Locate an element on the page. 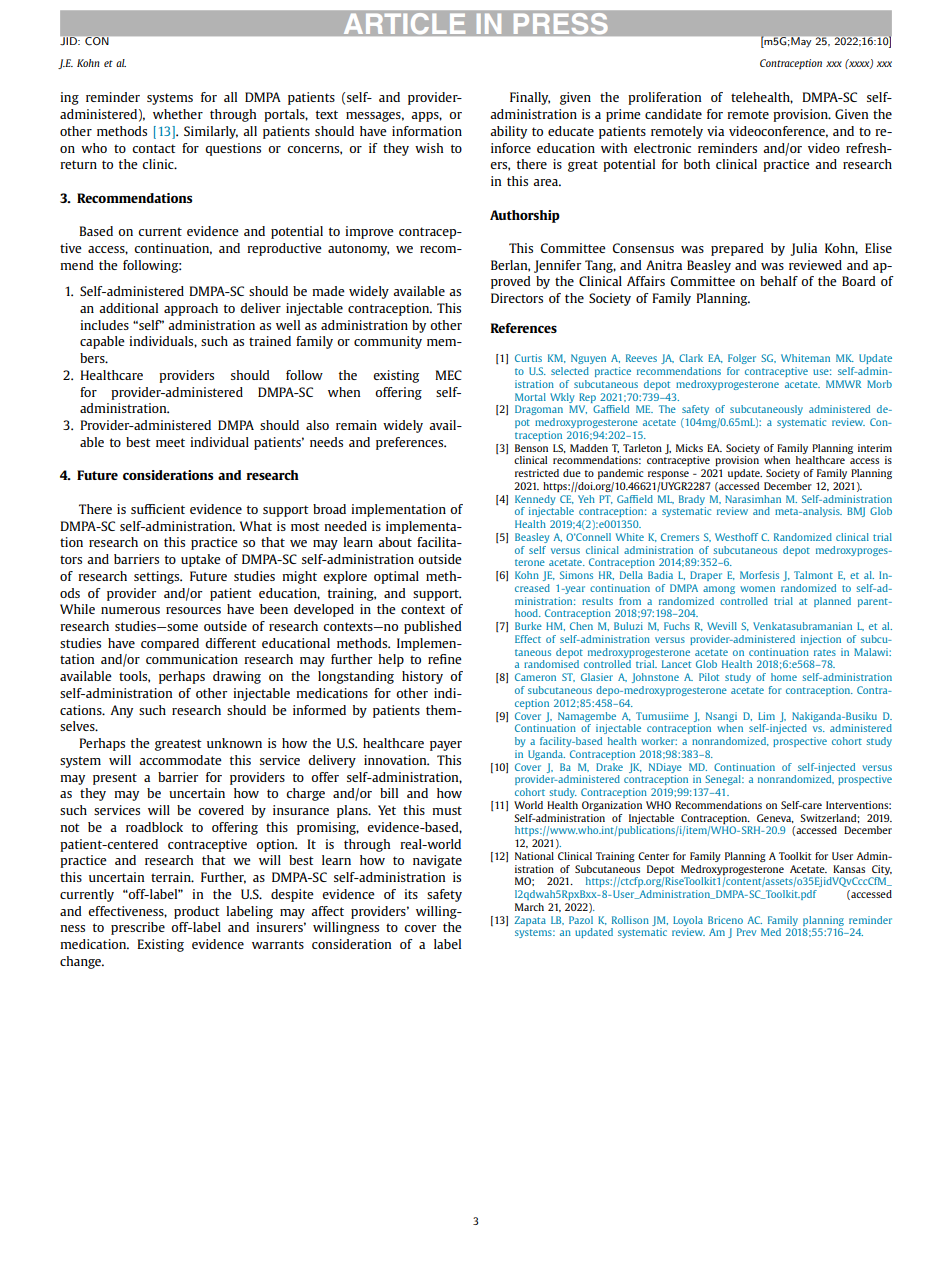 Image resolution: width=952 pixels, height=1271 pixels. Prev is located at coordinates (746, 932).
